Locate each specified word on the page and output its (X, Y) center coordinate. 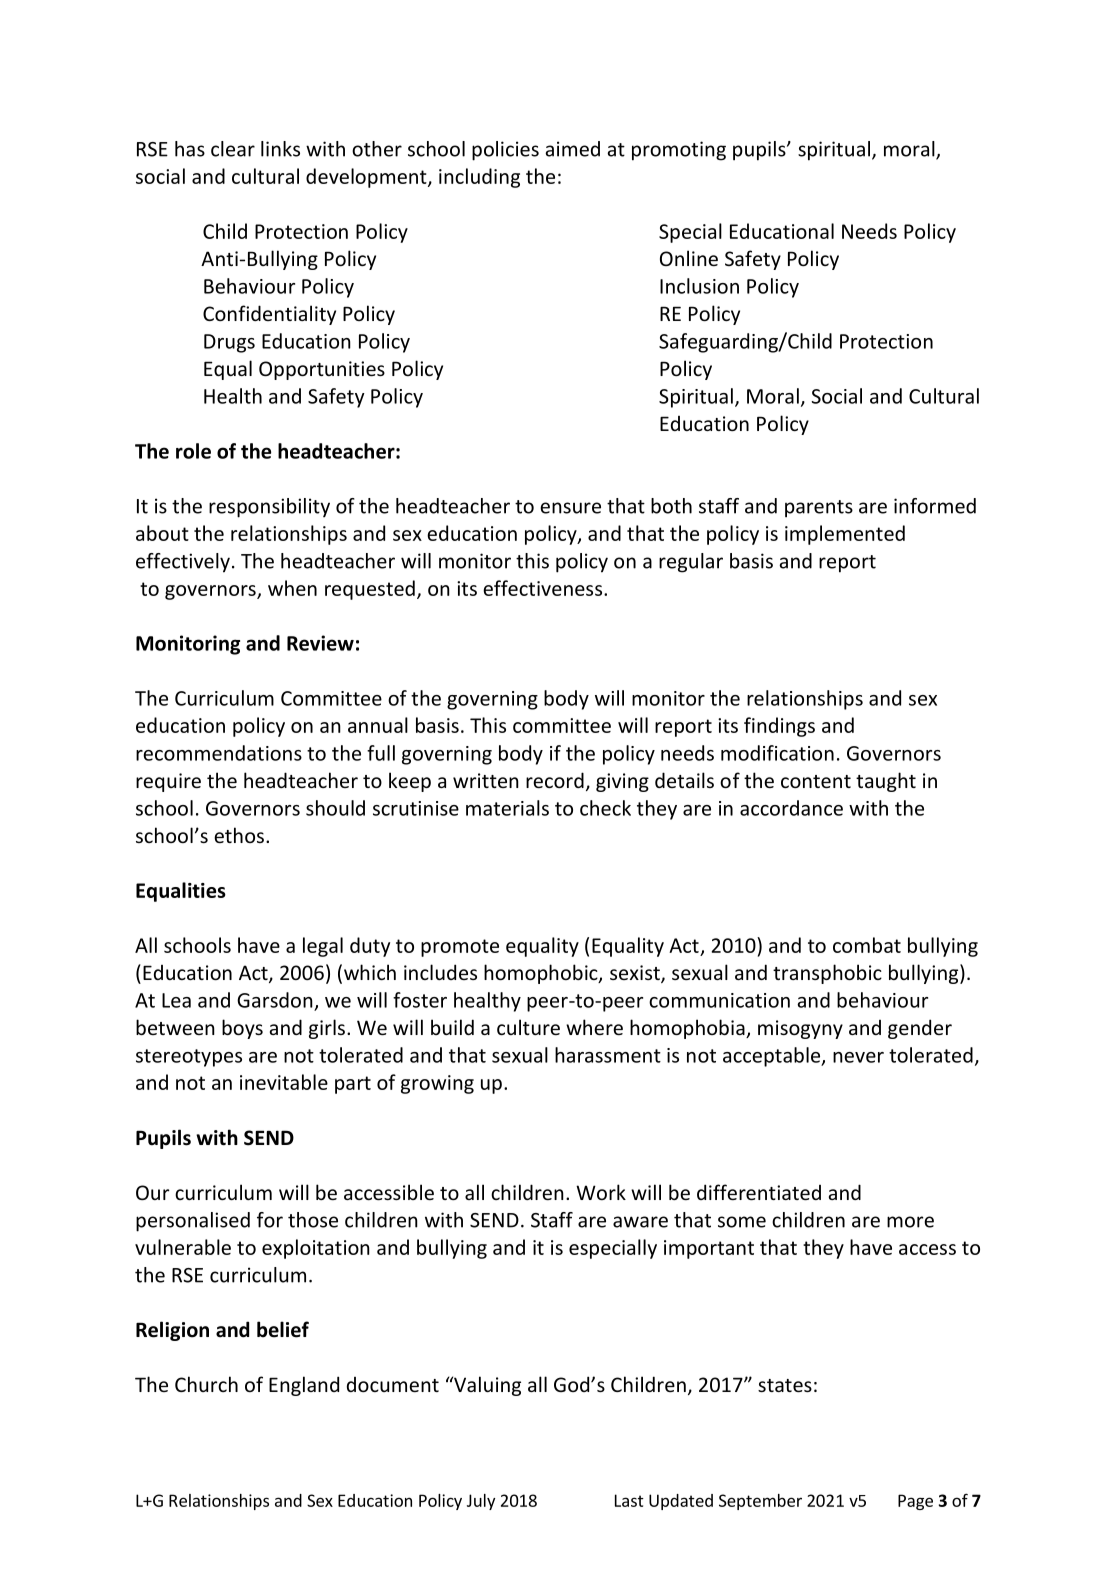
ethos (239, 835)
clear (233, 149)
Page (915, 1502)
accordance (791, 808)
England (304, 1386)
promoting (679, 151)
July (481, 1502)
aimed (572, 149)
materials (507, 808)
